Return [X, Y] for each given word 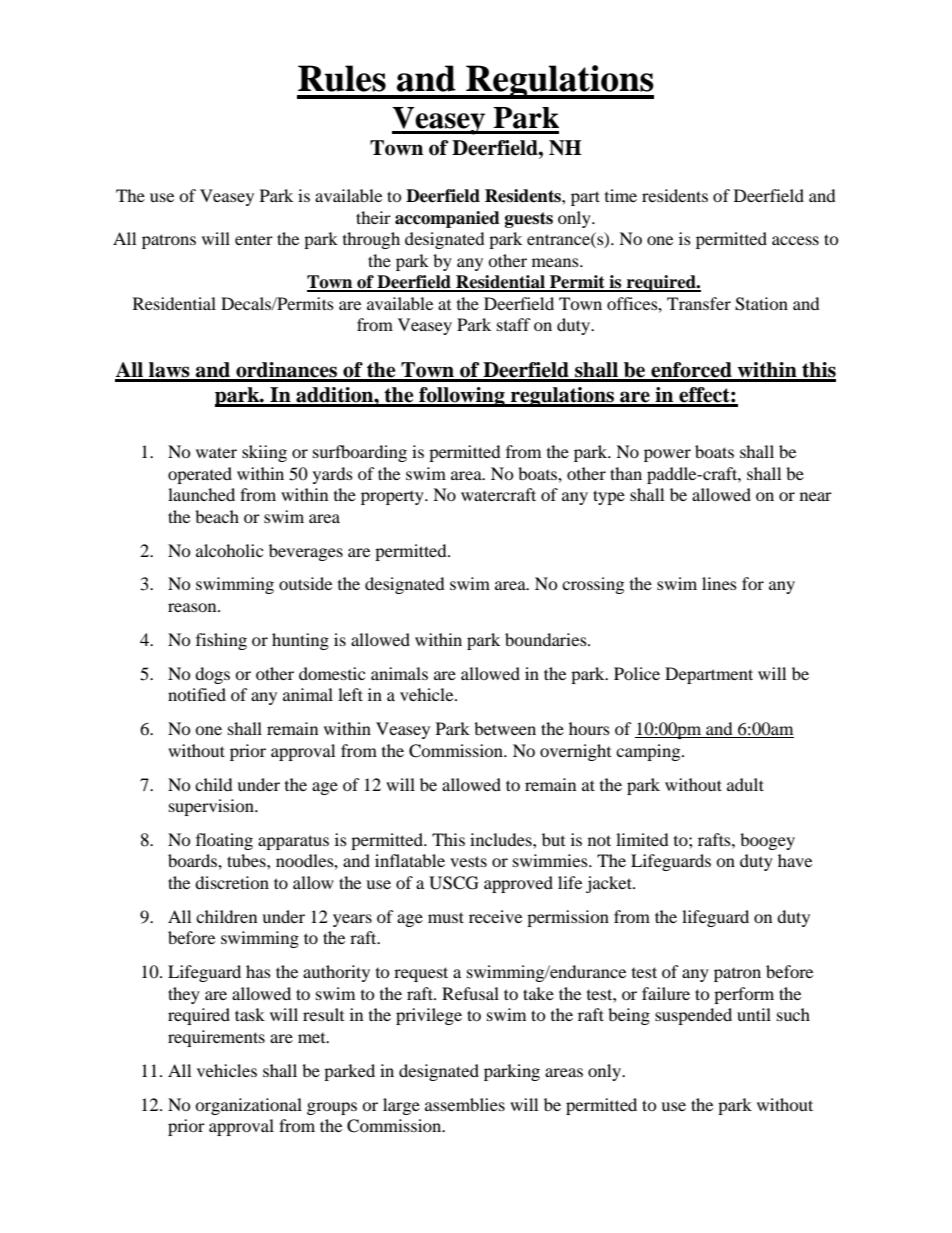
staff [514, 324]
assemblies [465, 1104]
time [621, 195]
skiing [264, 453]
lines [719, 583]
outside [305, 583]
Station [761, 304]
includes [502, 839]
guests [529, 220]
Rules [342, 78]
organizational [248, 1106]
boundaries [547, 639]
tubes [247, 860]
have [795, 860]
